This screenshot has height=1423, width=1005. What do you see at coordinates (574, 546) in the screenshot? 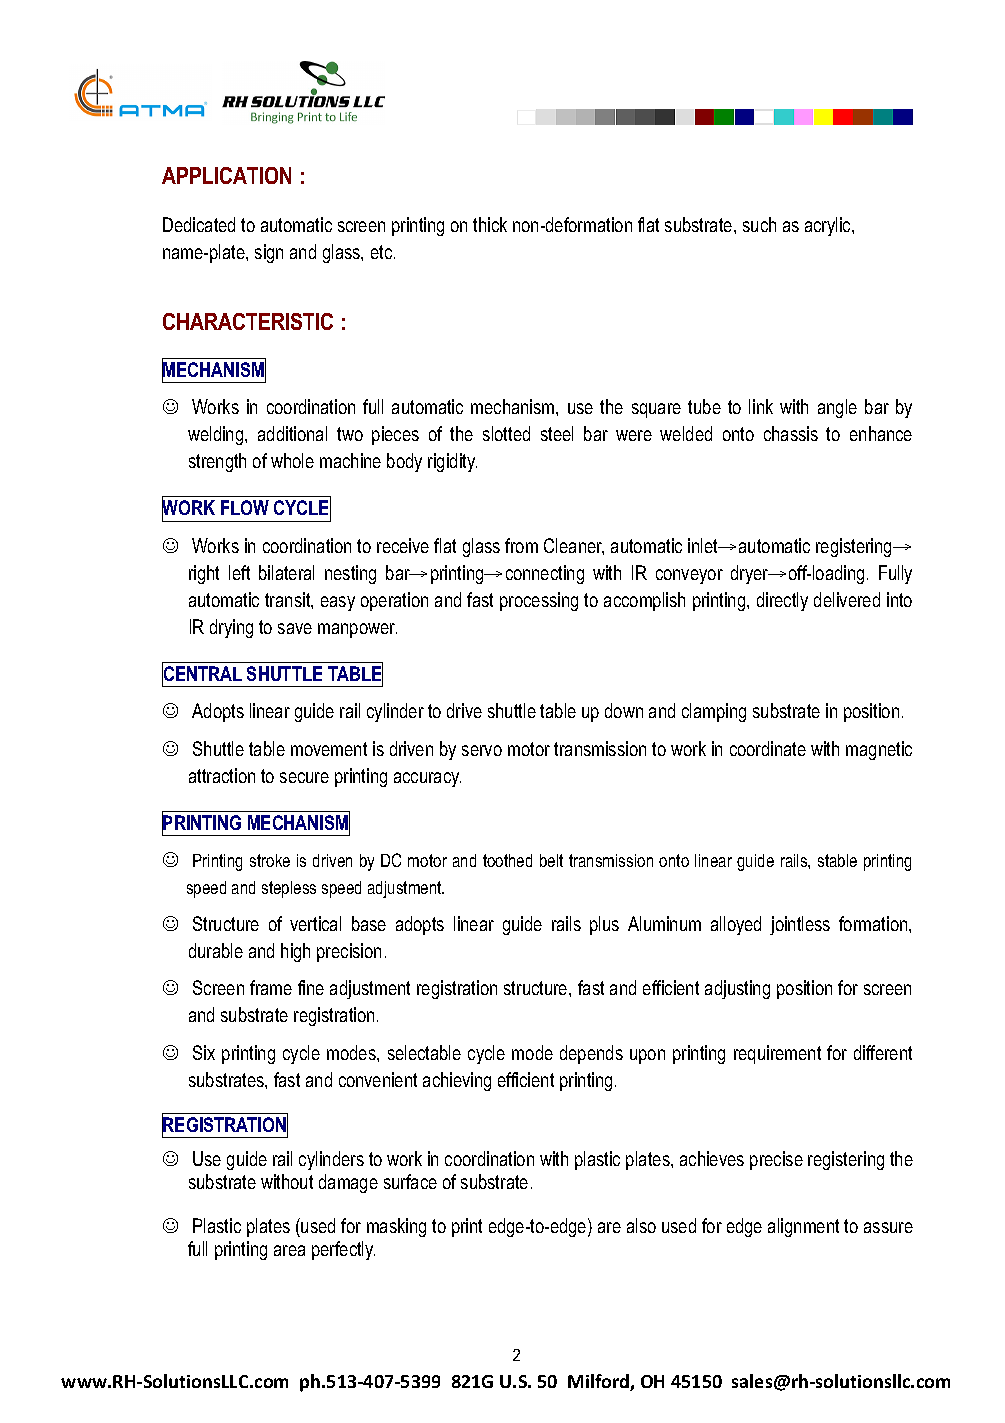
I see `Cleaner` at bounding box center [574, 546].
